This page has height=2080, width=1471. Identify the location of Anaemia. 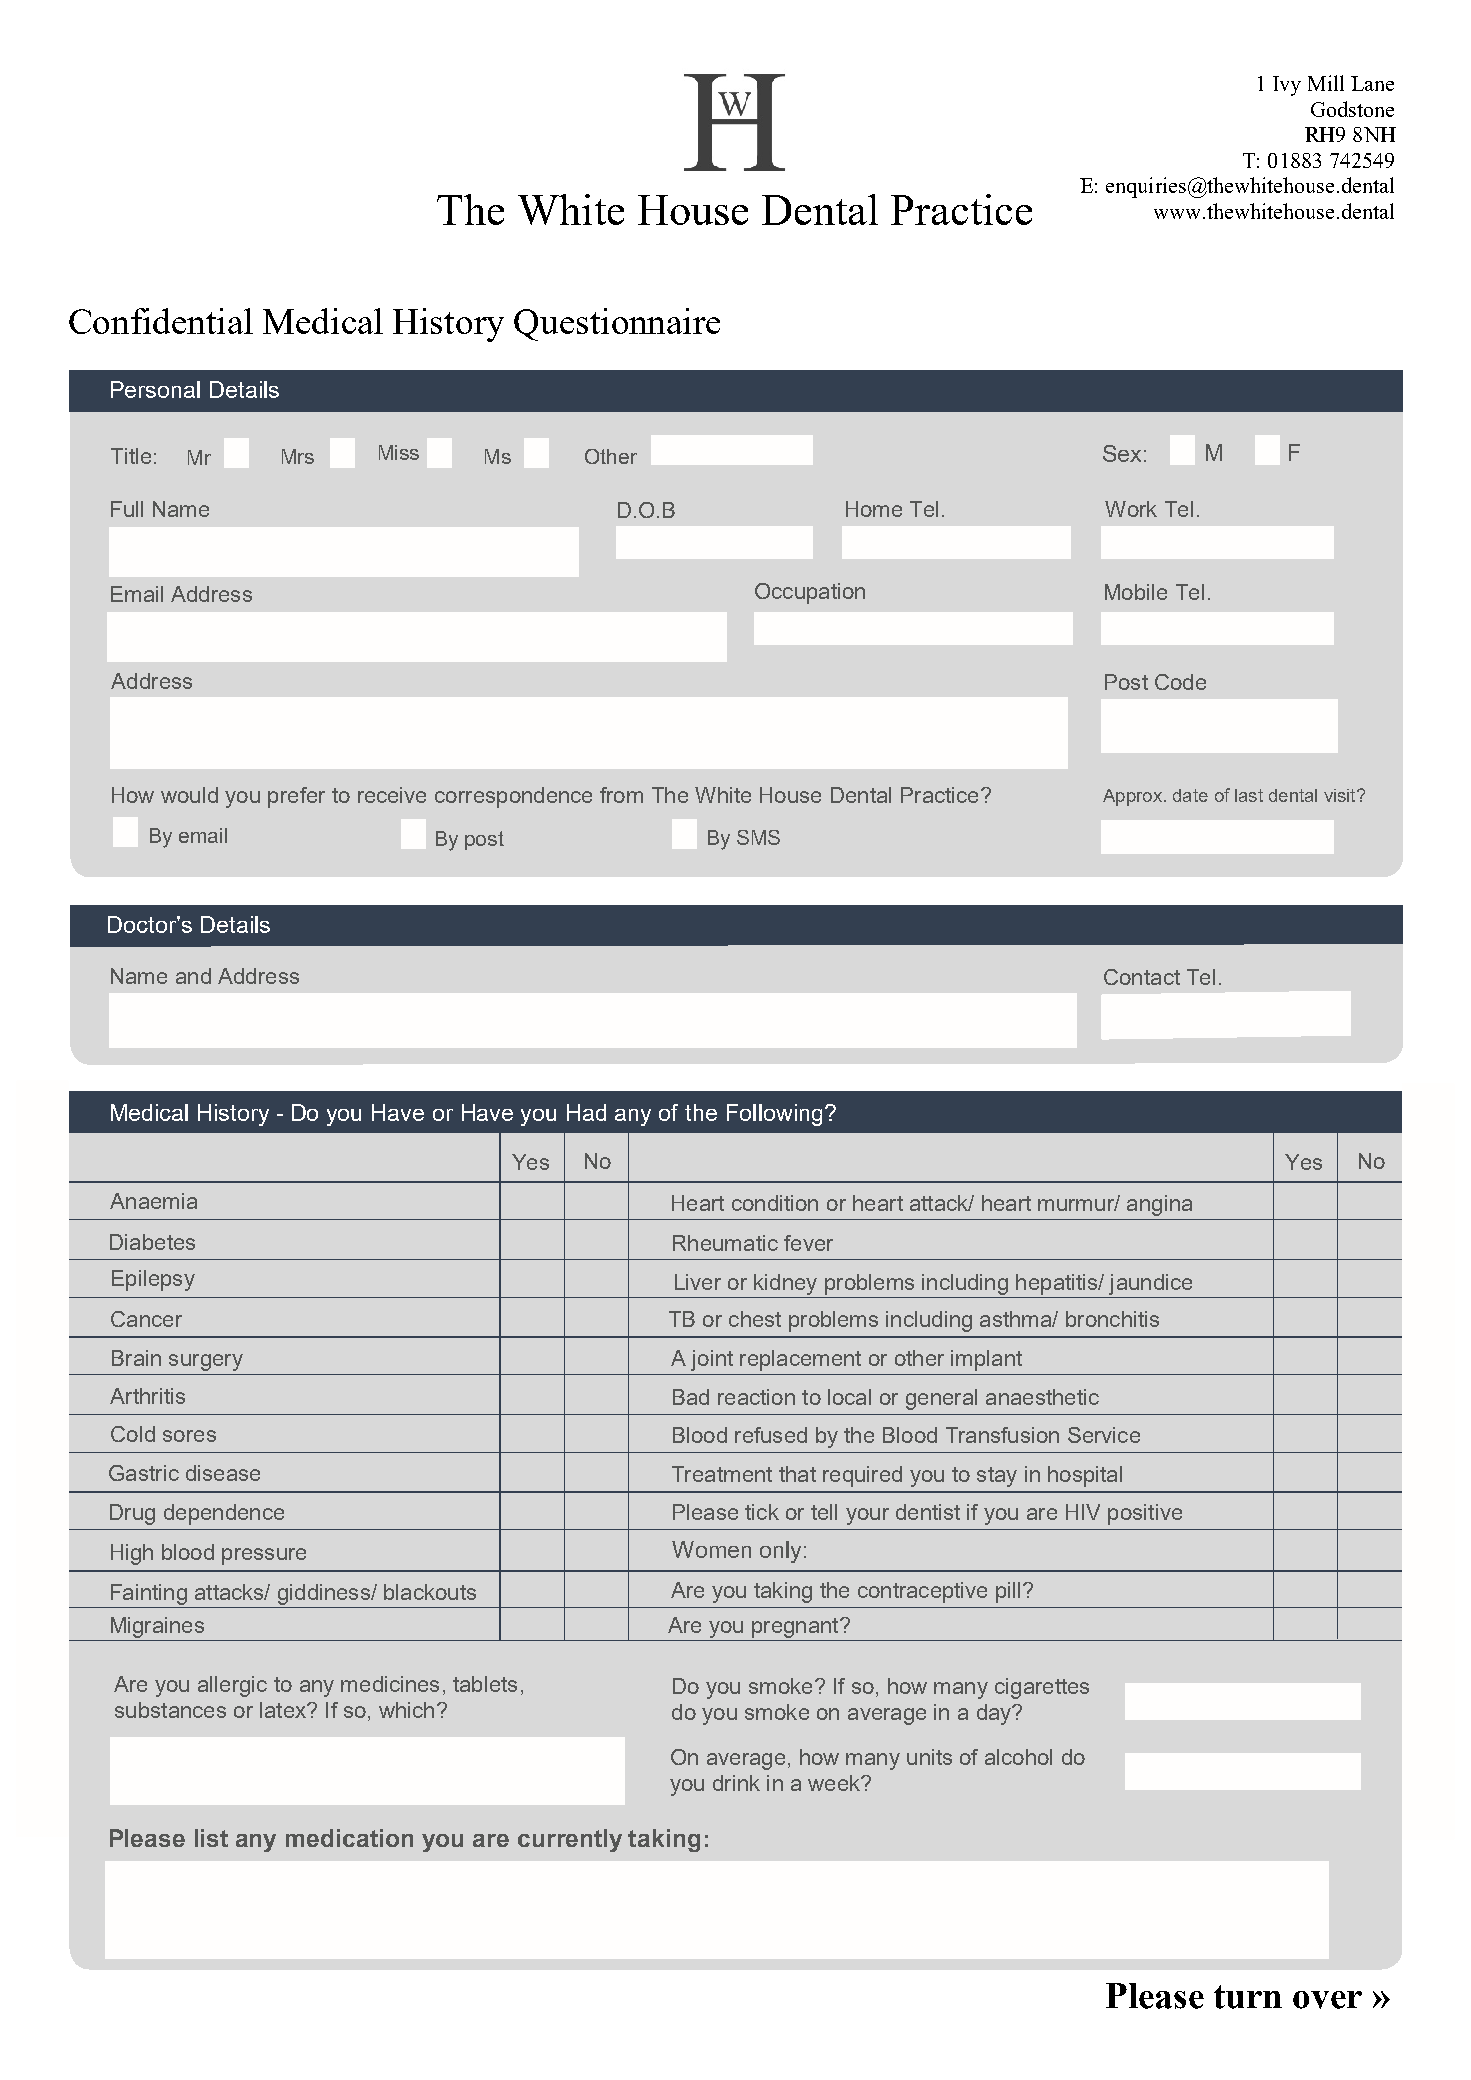
(153, 1201).
